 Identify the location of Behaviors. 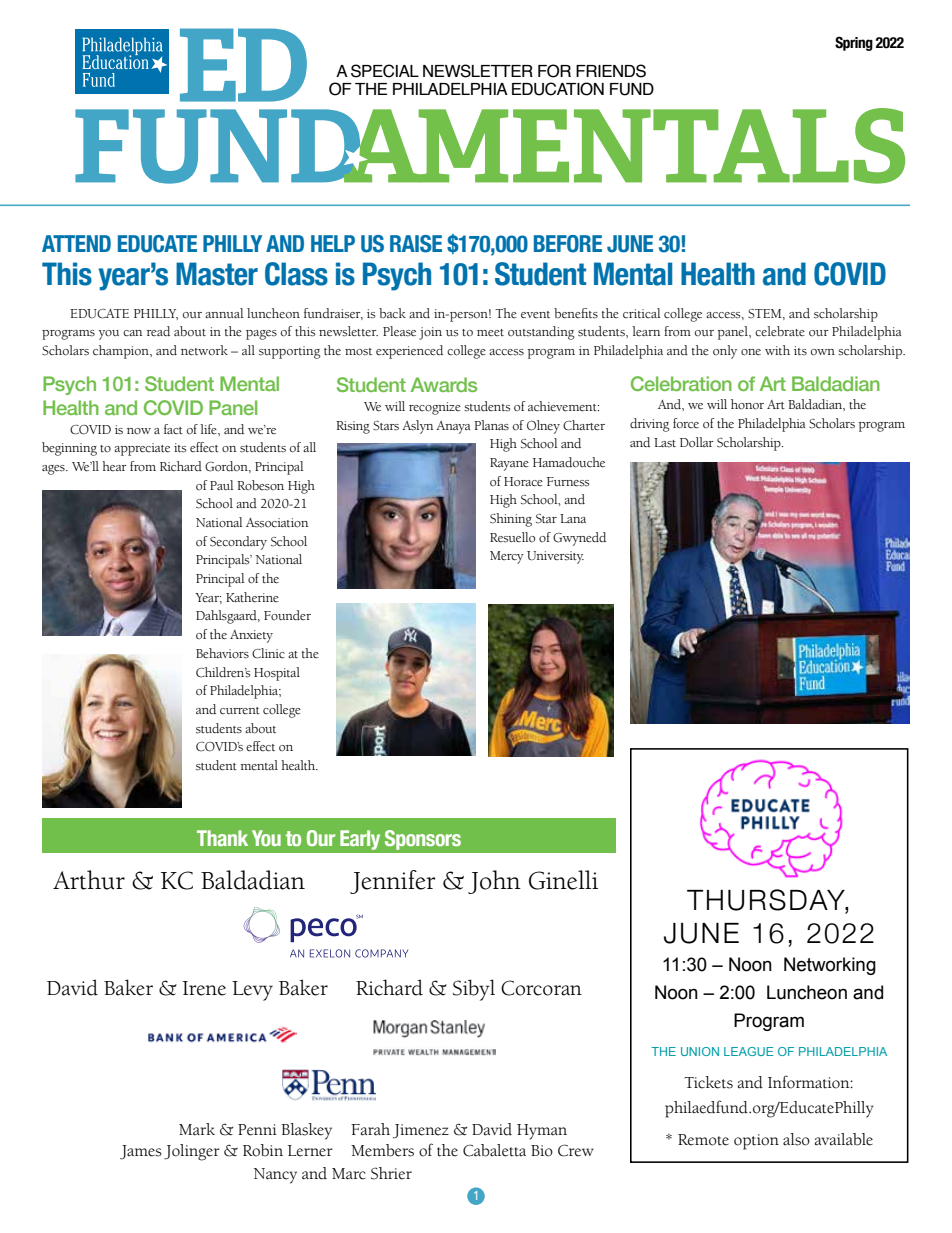
(222, 653).
